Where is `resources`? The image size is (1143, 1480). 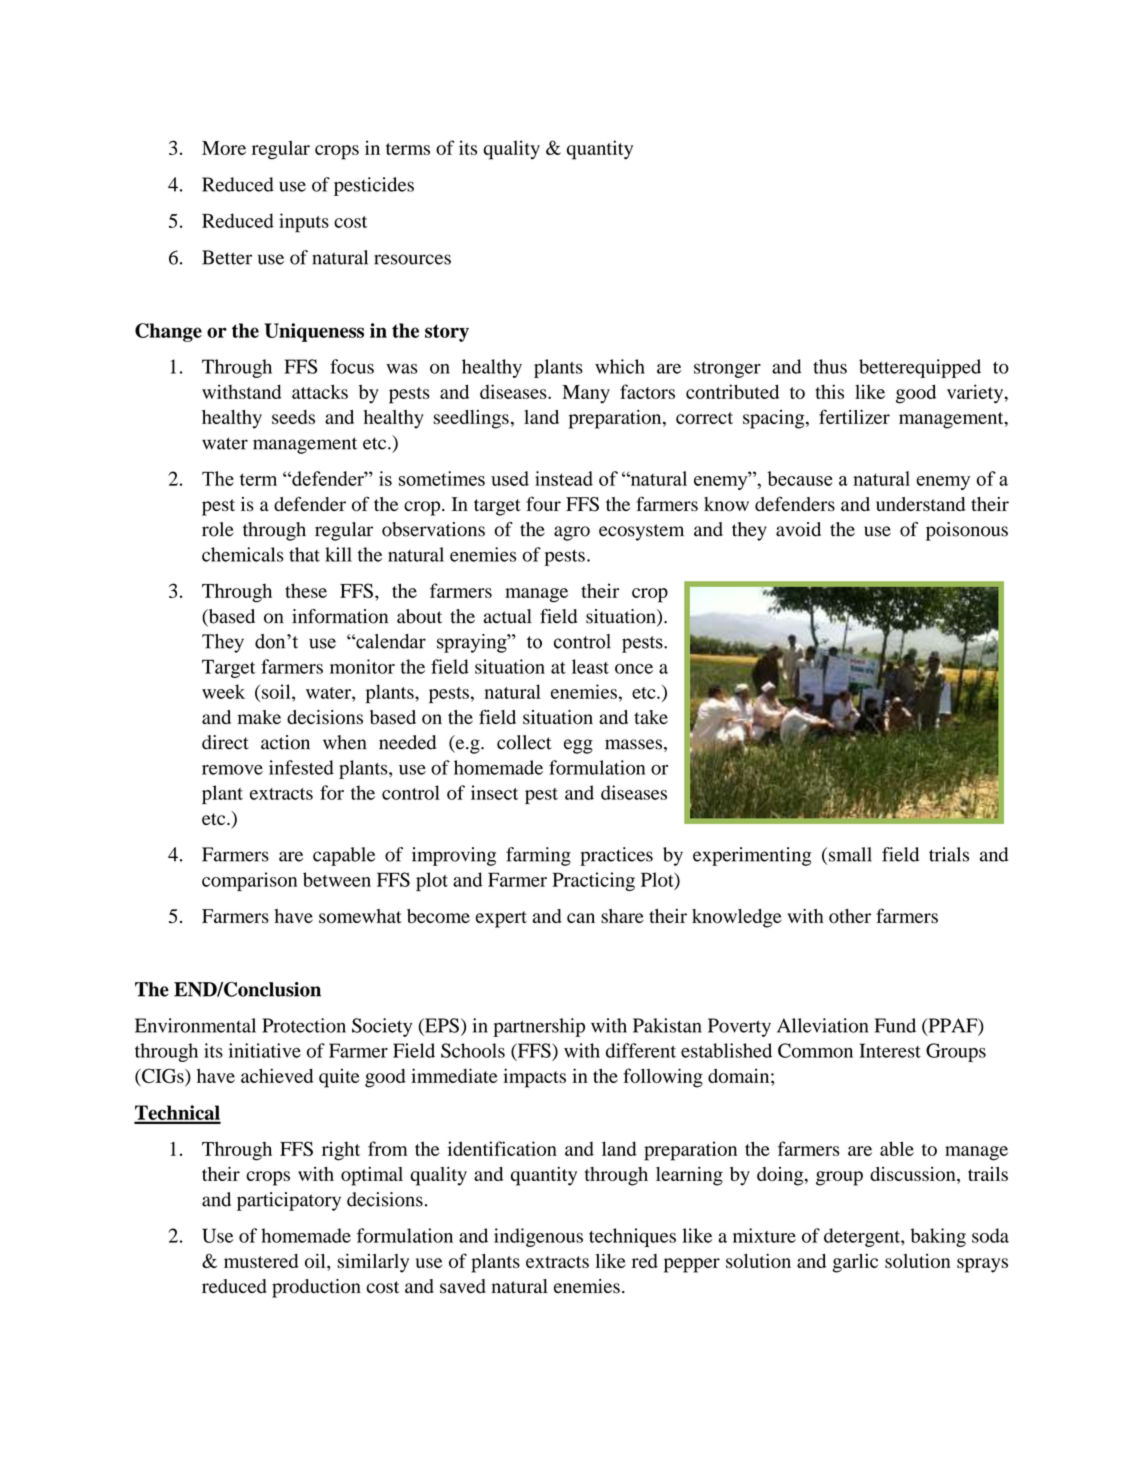 resources is located at coordinates (412, 259).
